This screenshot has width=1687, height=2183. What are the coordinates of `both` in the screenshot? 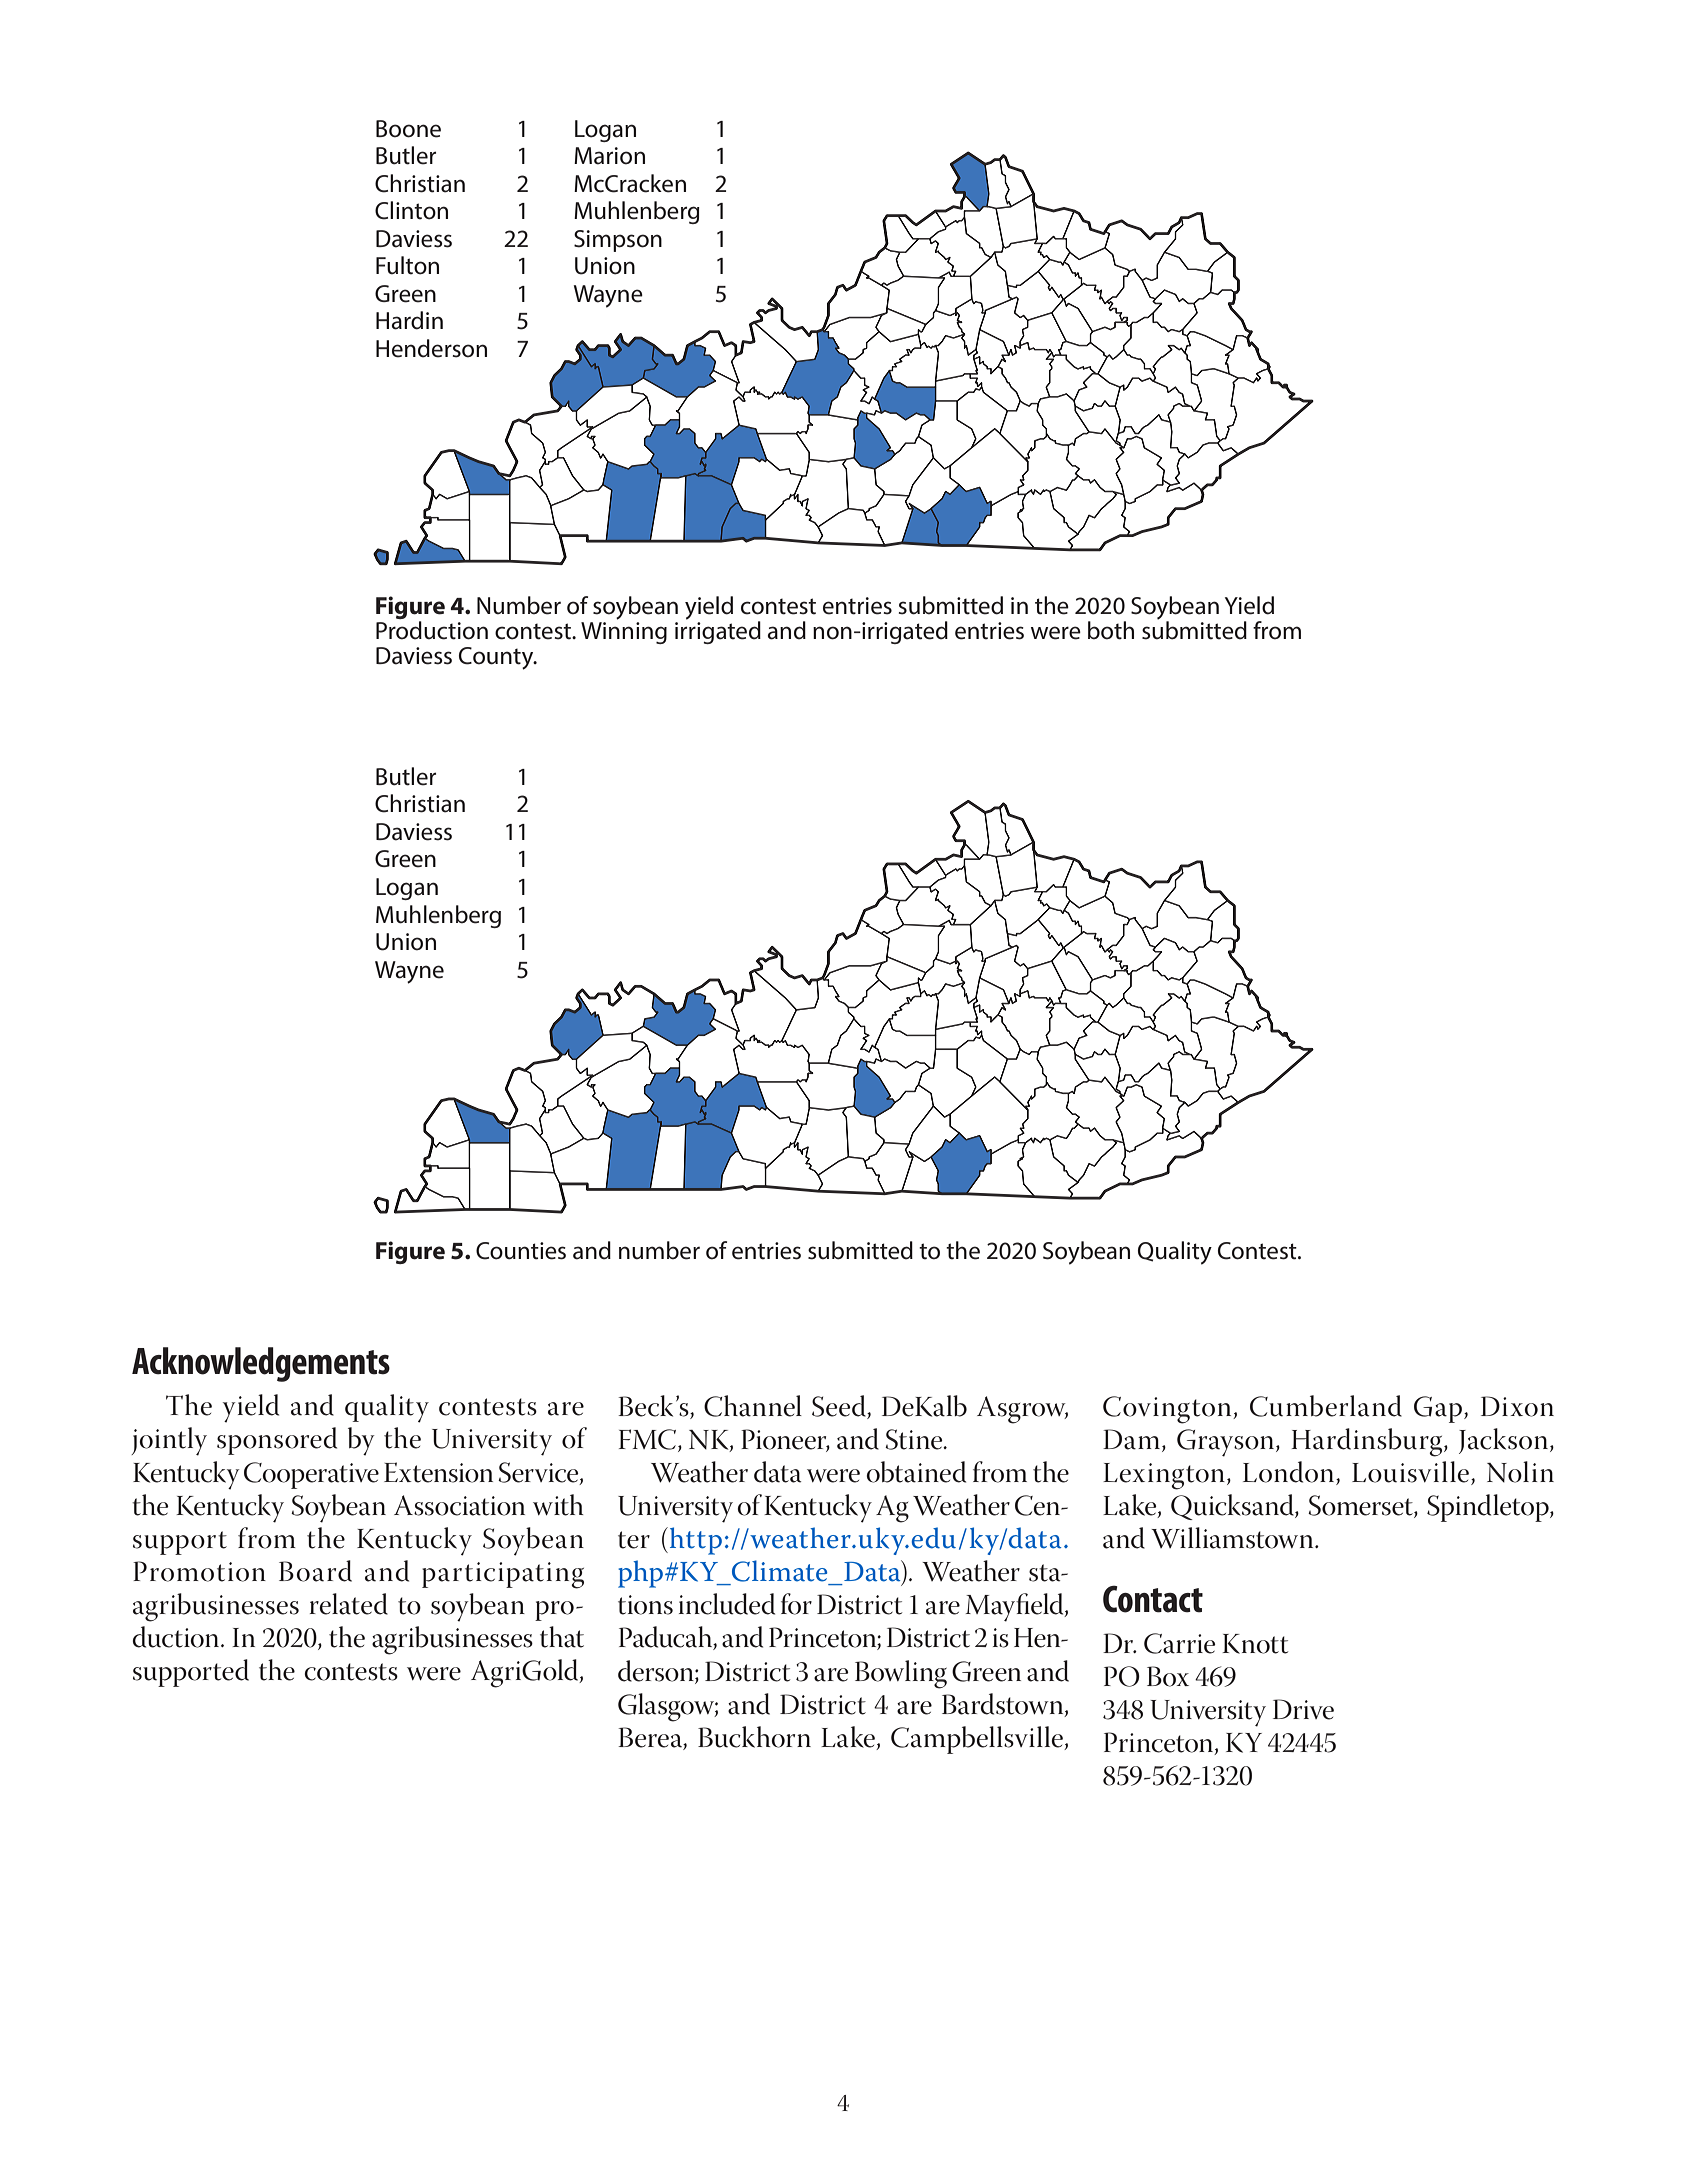 It's located at (1111, 630).
